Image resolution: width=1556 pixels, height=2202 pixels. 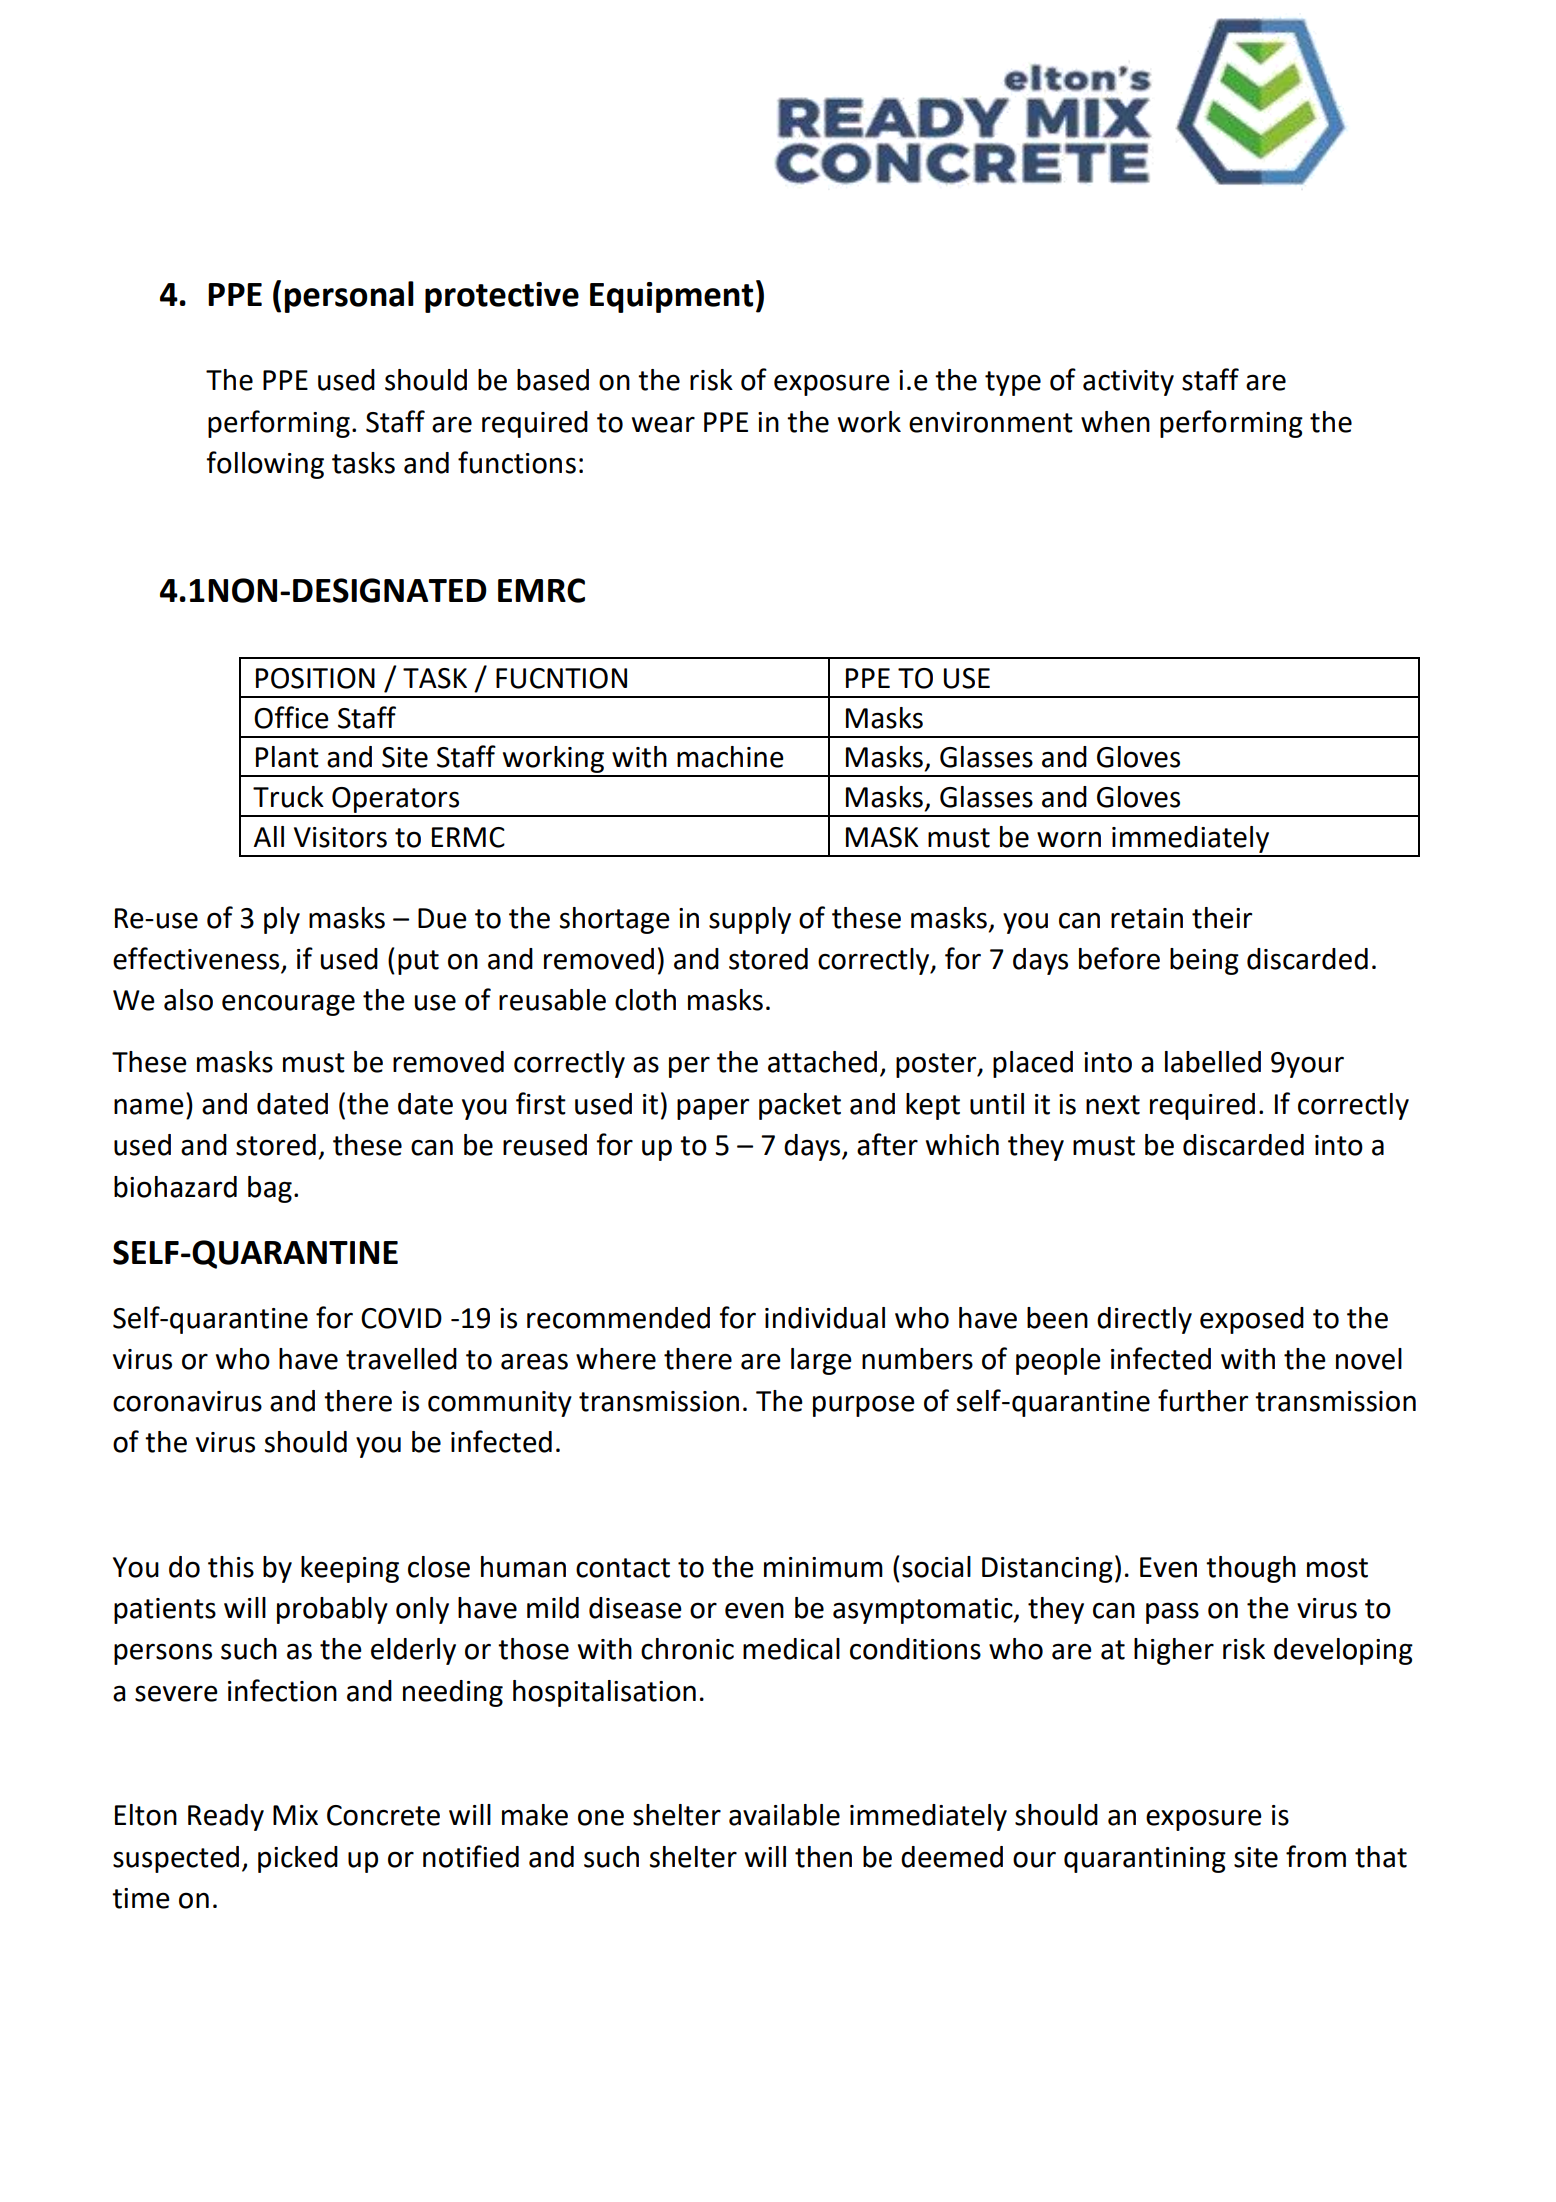 I want to click on activity, so click(x=1128, y=383).
